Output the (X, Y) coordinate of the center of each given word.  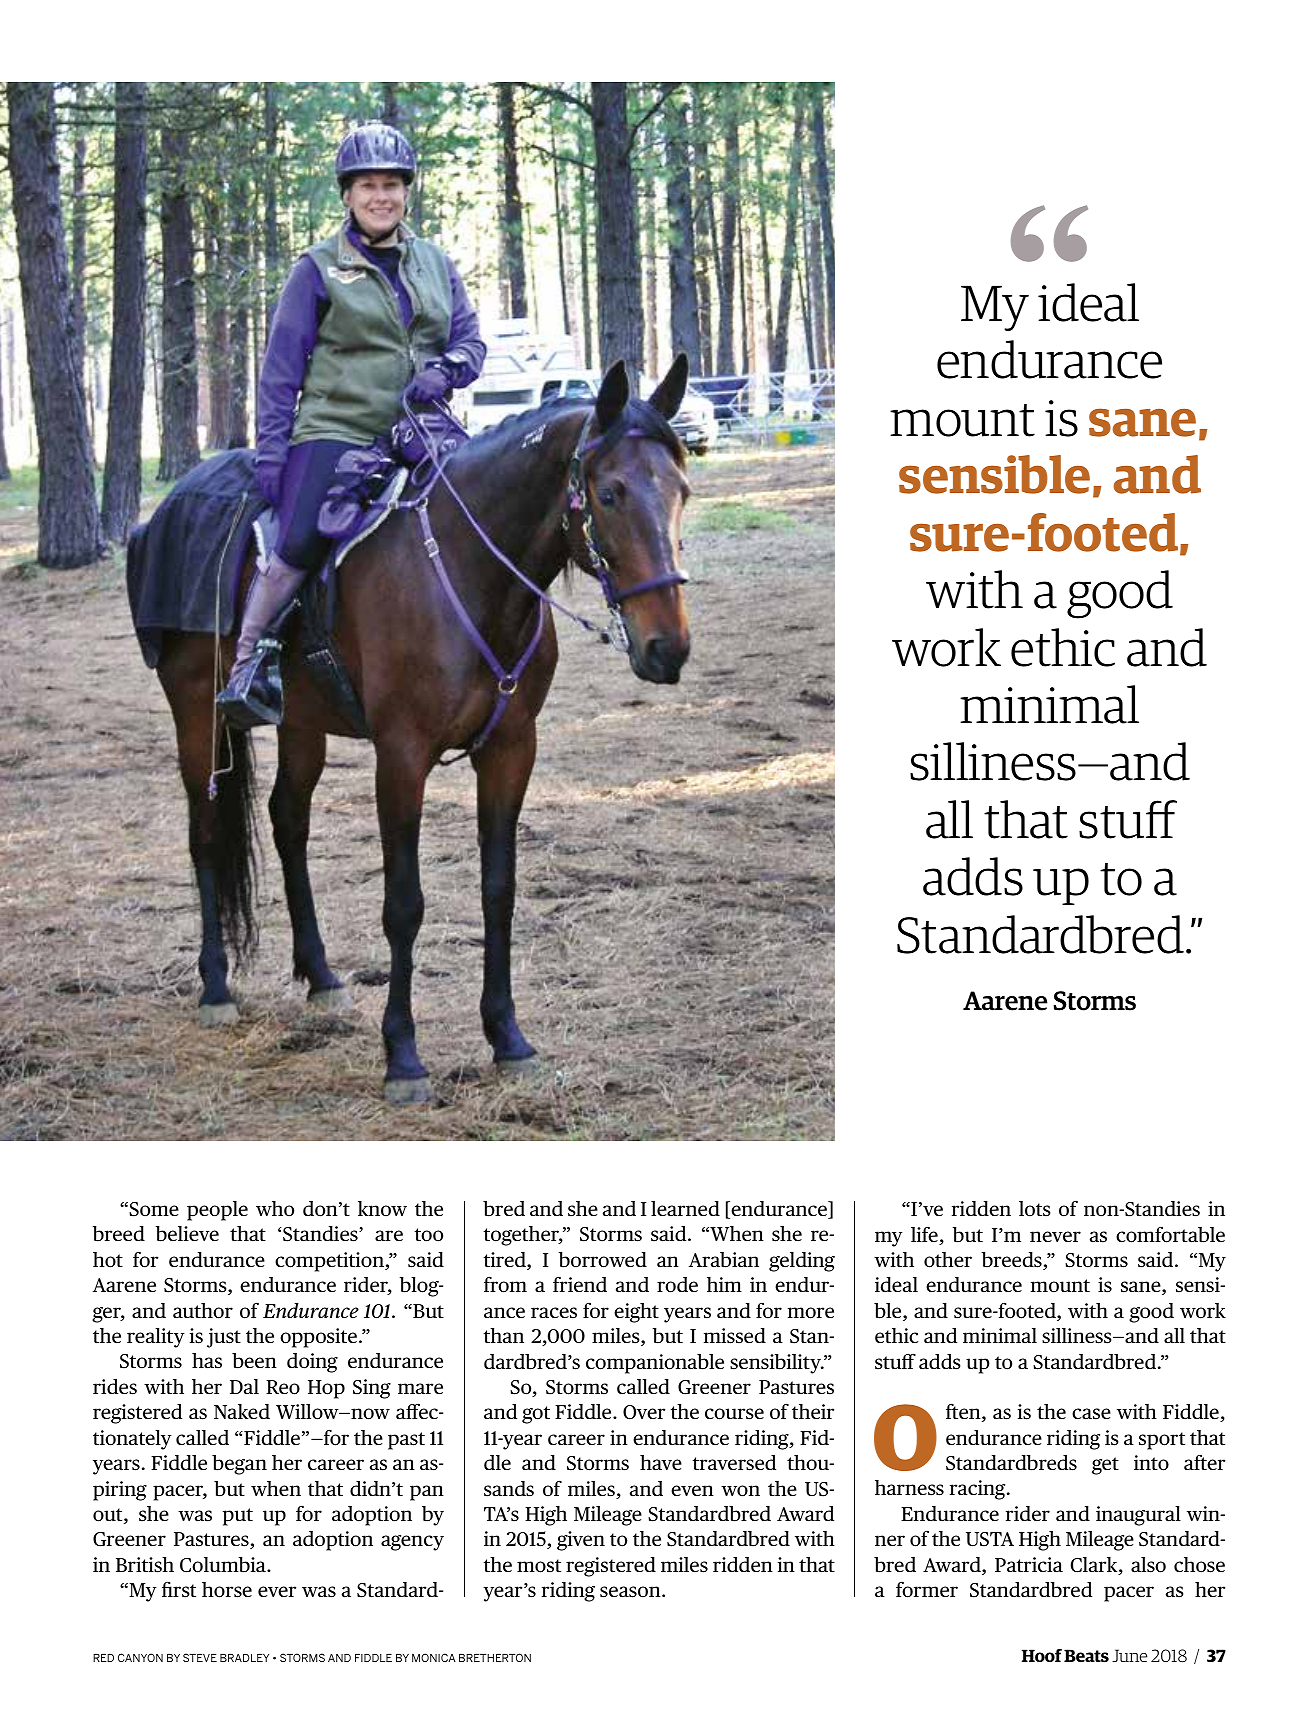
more (811, 1313)
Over (644, 1412)
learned (685, 1209)
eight (636, 1313)
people (217, 1211)
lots (1035, 1209)
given (581, 1541)
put (238, 1517)
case (1091, 1414)
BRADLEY (244, 1658)
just (224, 1338)
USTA (990, 1539)
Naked (242, 1412)
